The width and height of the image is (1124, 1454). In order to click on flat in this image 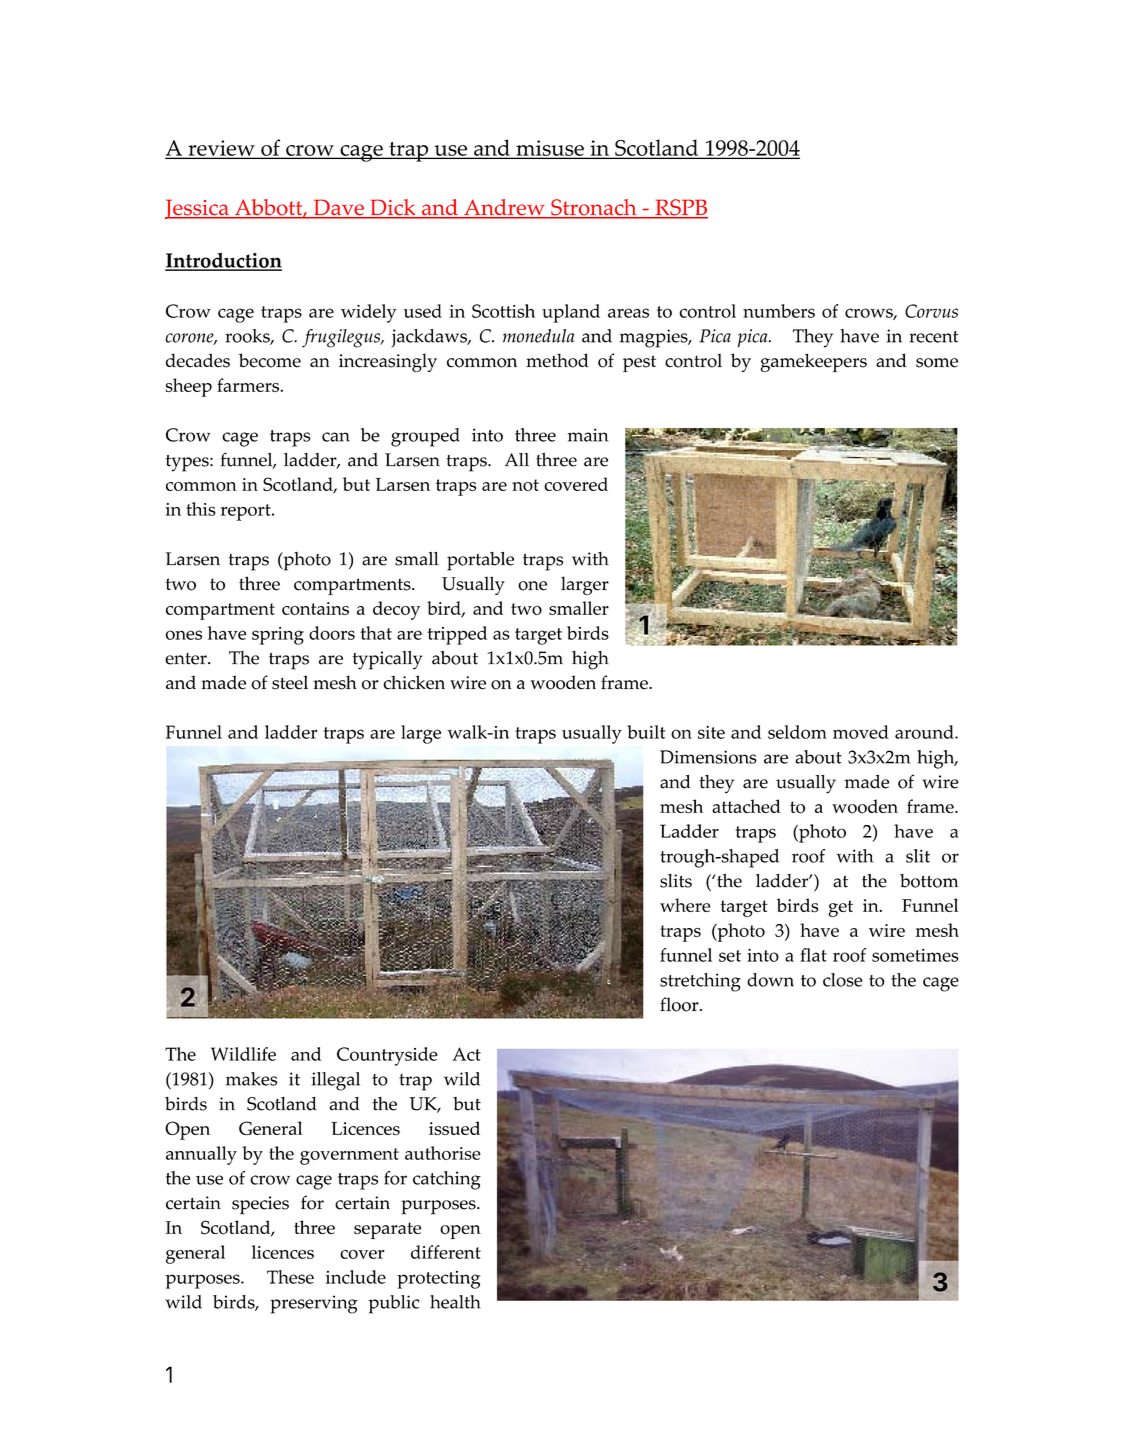, I will do `click(813, 955)`.
